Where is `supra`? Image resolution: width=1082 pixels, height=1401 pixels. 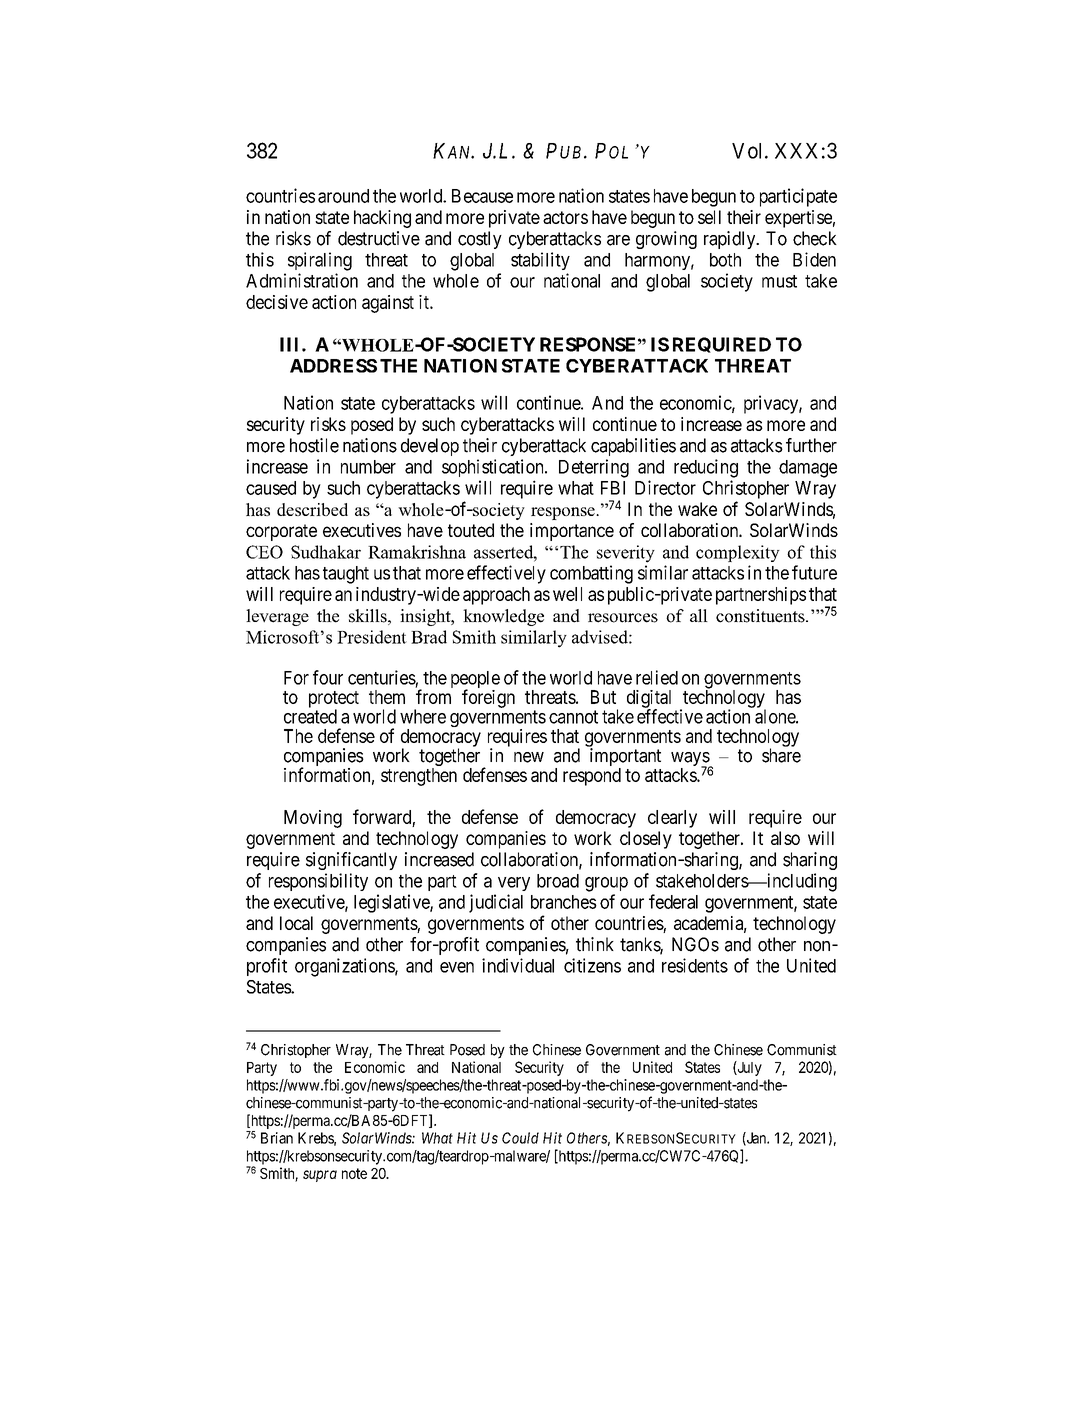 supra is located at coordinates (320, 1176).
